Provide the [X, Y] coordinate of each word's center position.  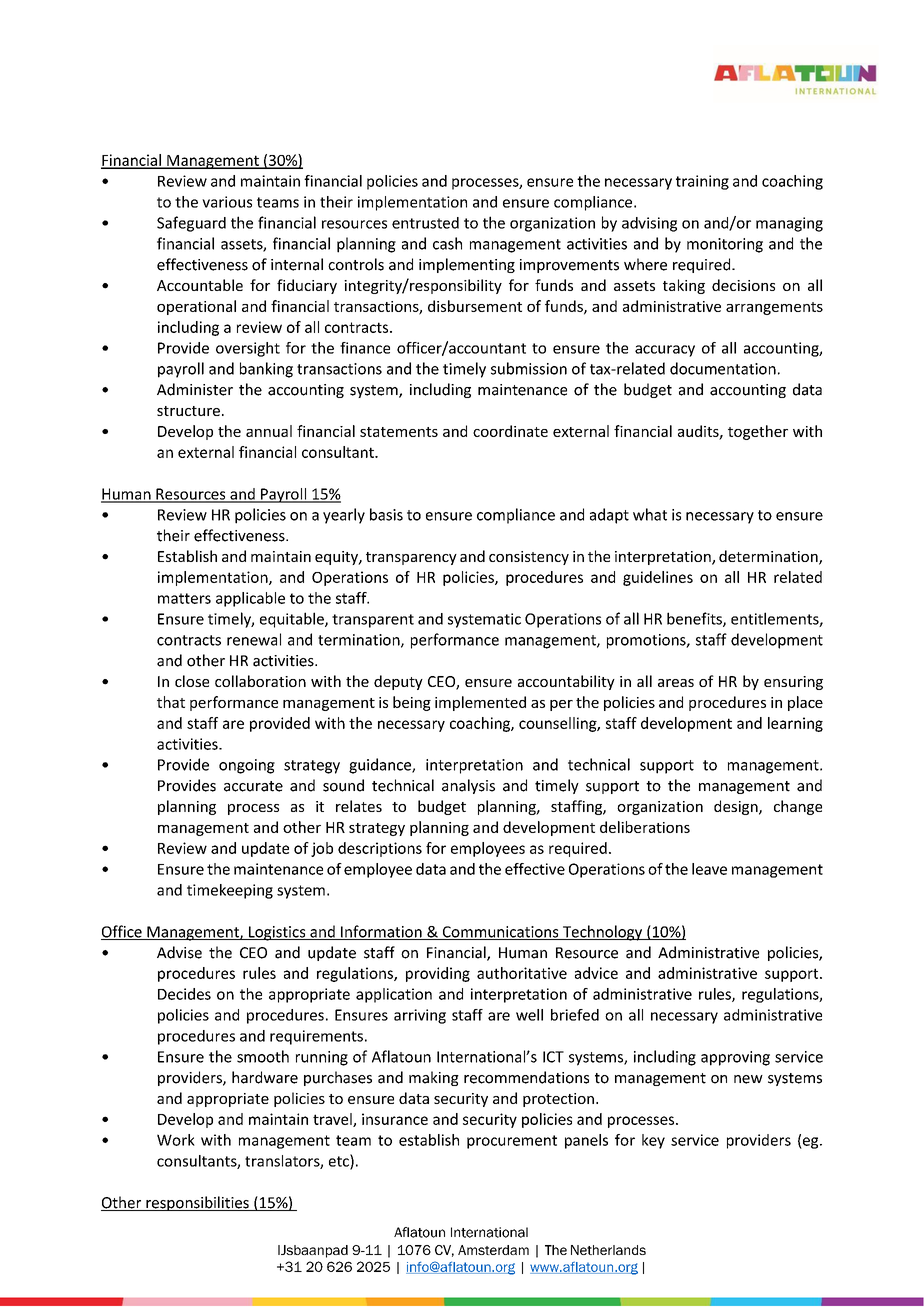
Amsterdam [493, 1250]
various [227, 202]
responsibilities [197, 1203]
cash [447, 243]
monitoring [725, 245]
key [653, 1141]
